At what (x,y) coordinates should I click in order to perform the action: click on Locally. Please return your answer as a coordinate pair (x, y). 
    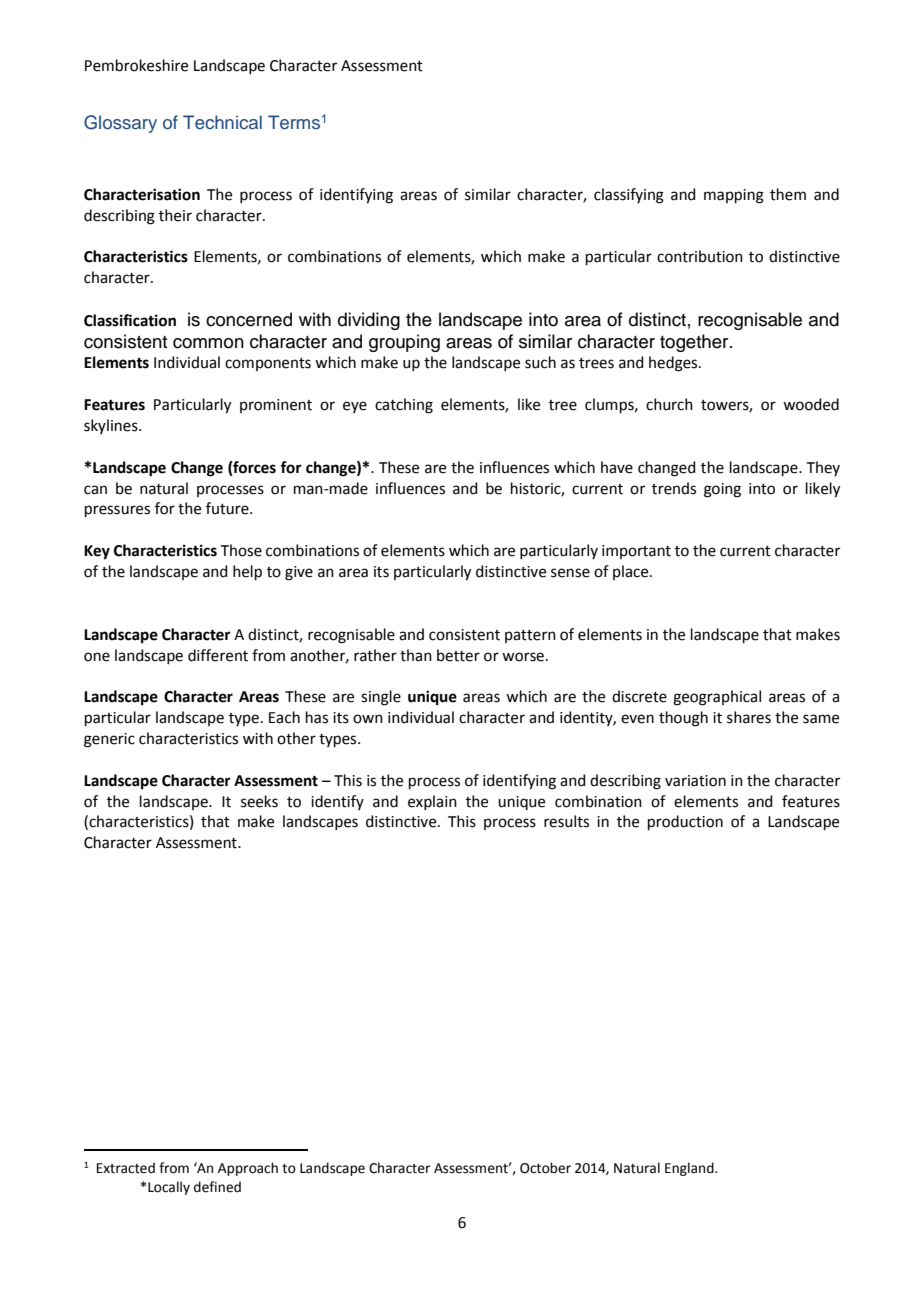
    Looking at the image, I should click on (169, 1188).
